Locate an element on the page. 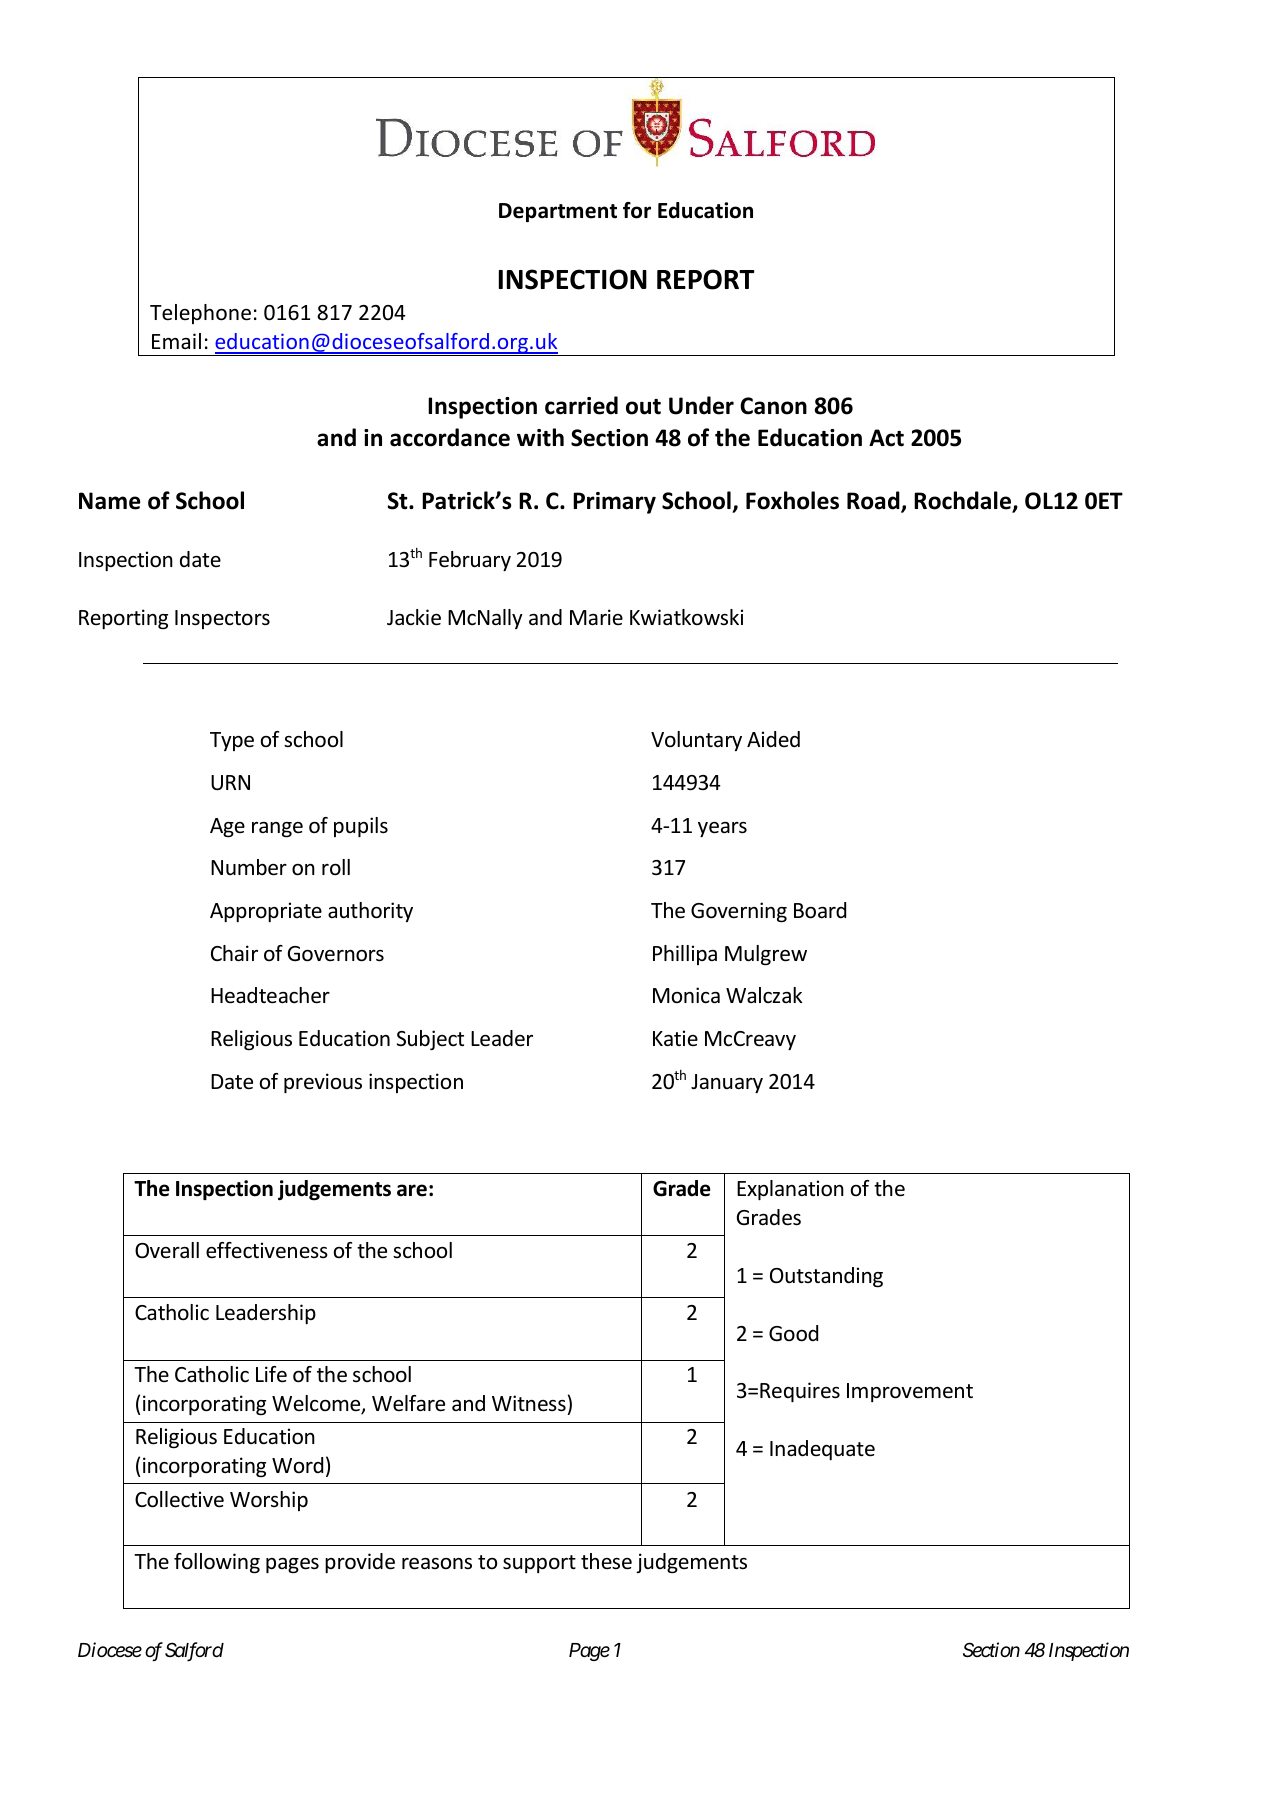 The image size is (1280, 1810). Collective is located at coordinates (179, 1499).
